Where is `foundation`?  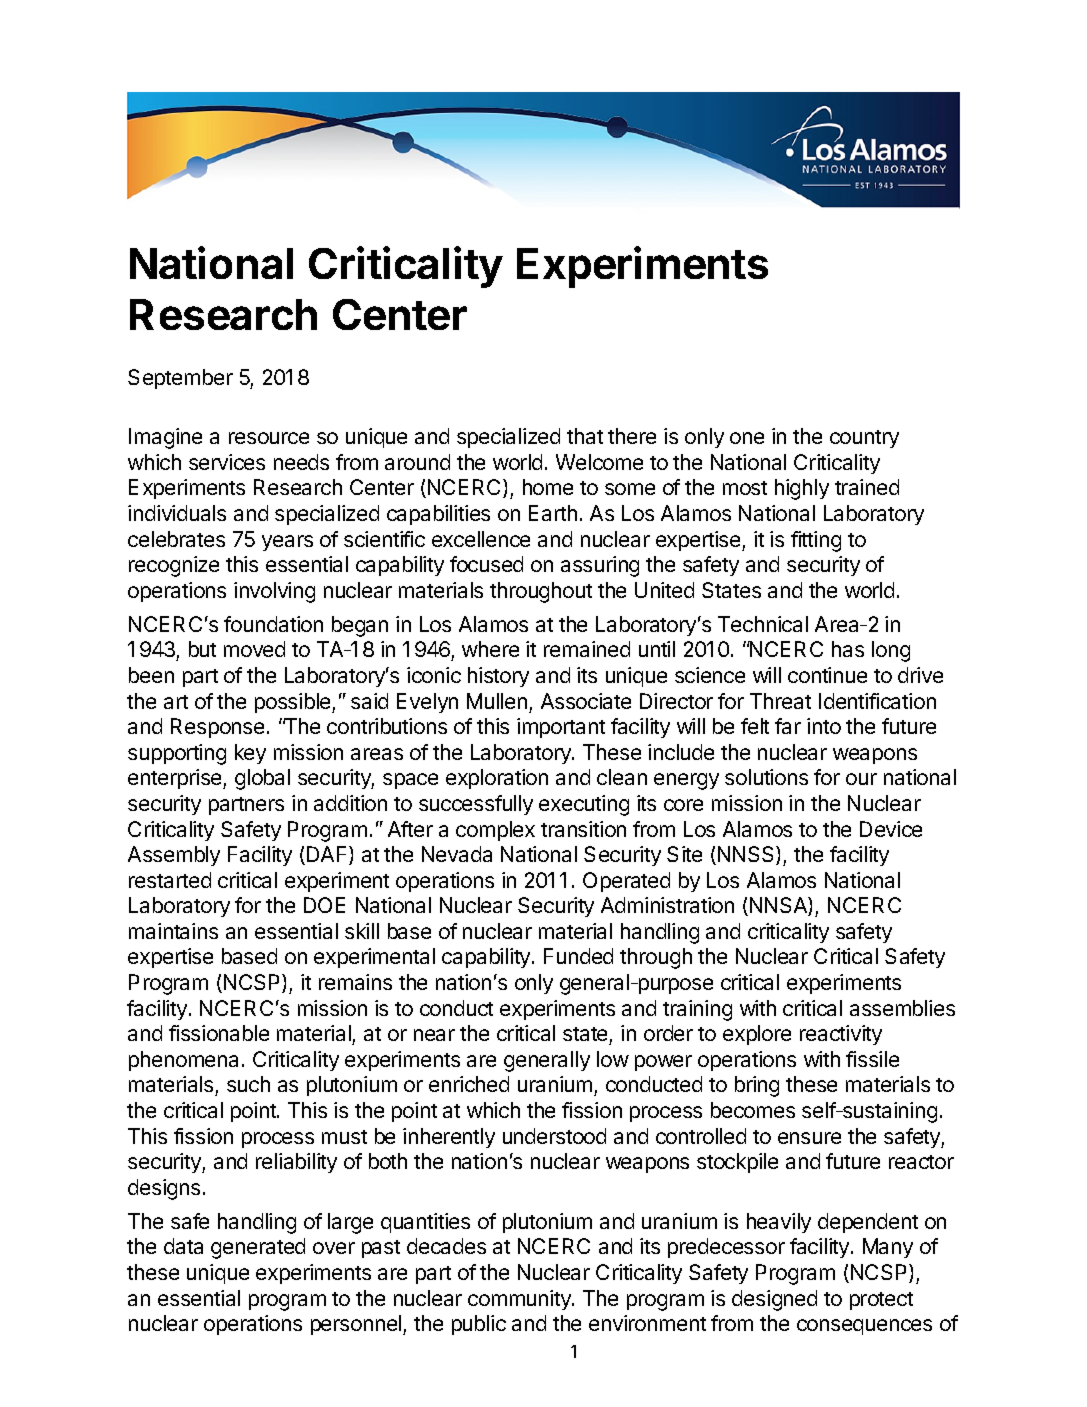
foundation is located at coordinates (273, 624).
